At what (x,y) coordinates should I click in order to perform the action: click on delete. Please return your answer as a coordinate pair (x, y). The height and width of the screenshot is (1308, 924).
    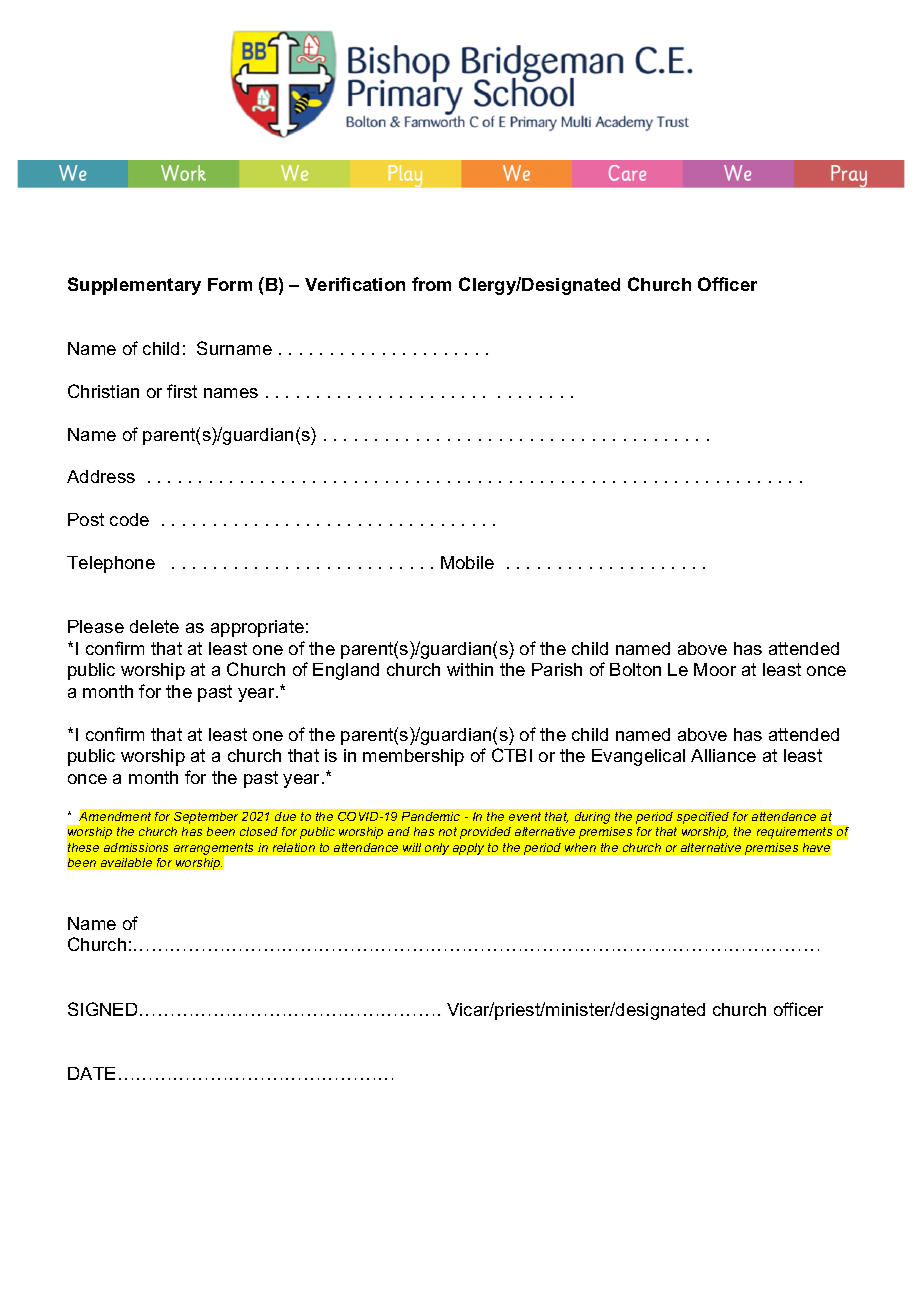
    Looking at the image, I should click on (154, 626).
